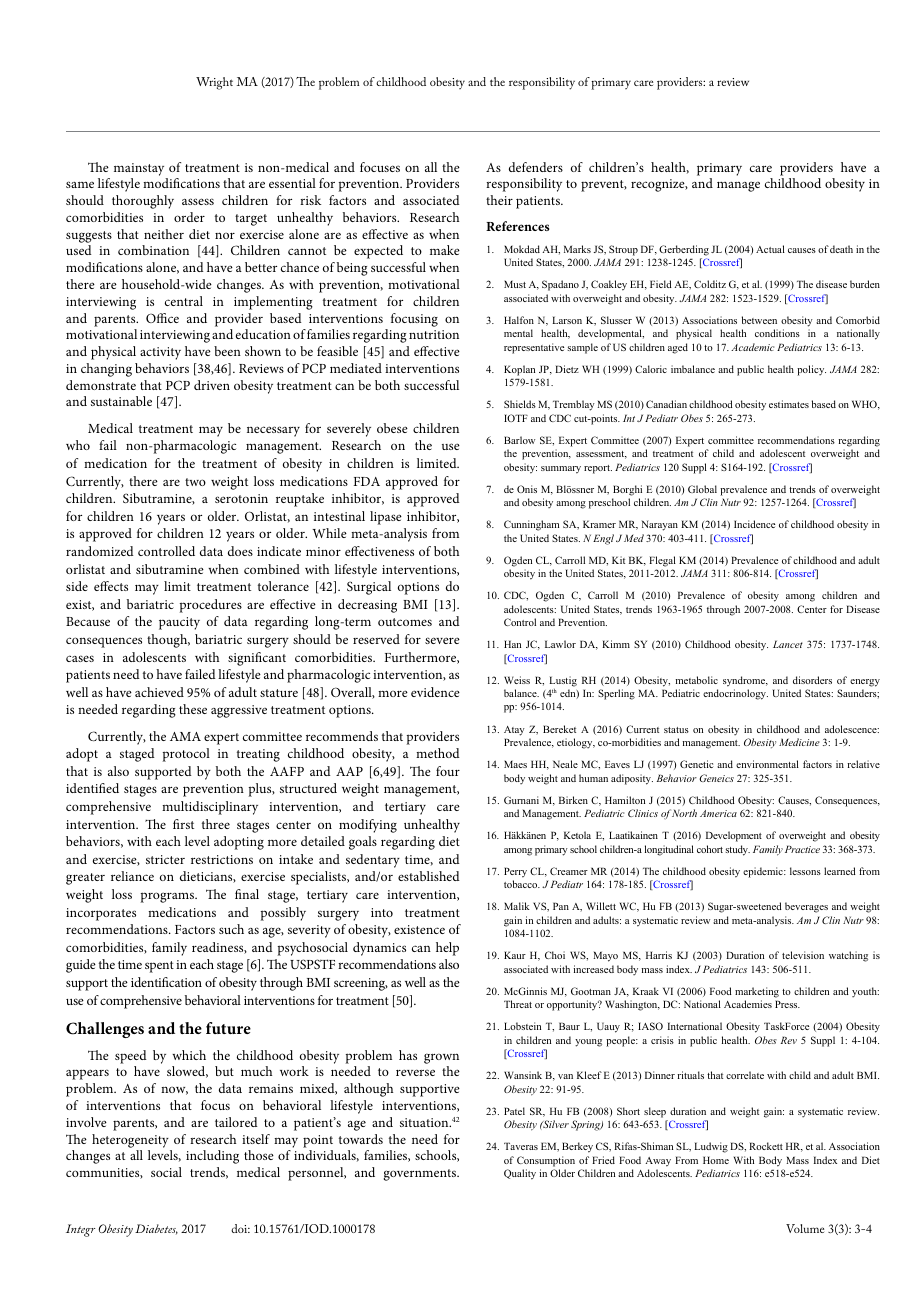 This screenshot has width=924, height=1308. What do you see at coordinates (162, 318) in the screenshot?
I see `Office` at bounding box center [162, 318].
